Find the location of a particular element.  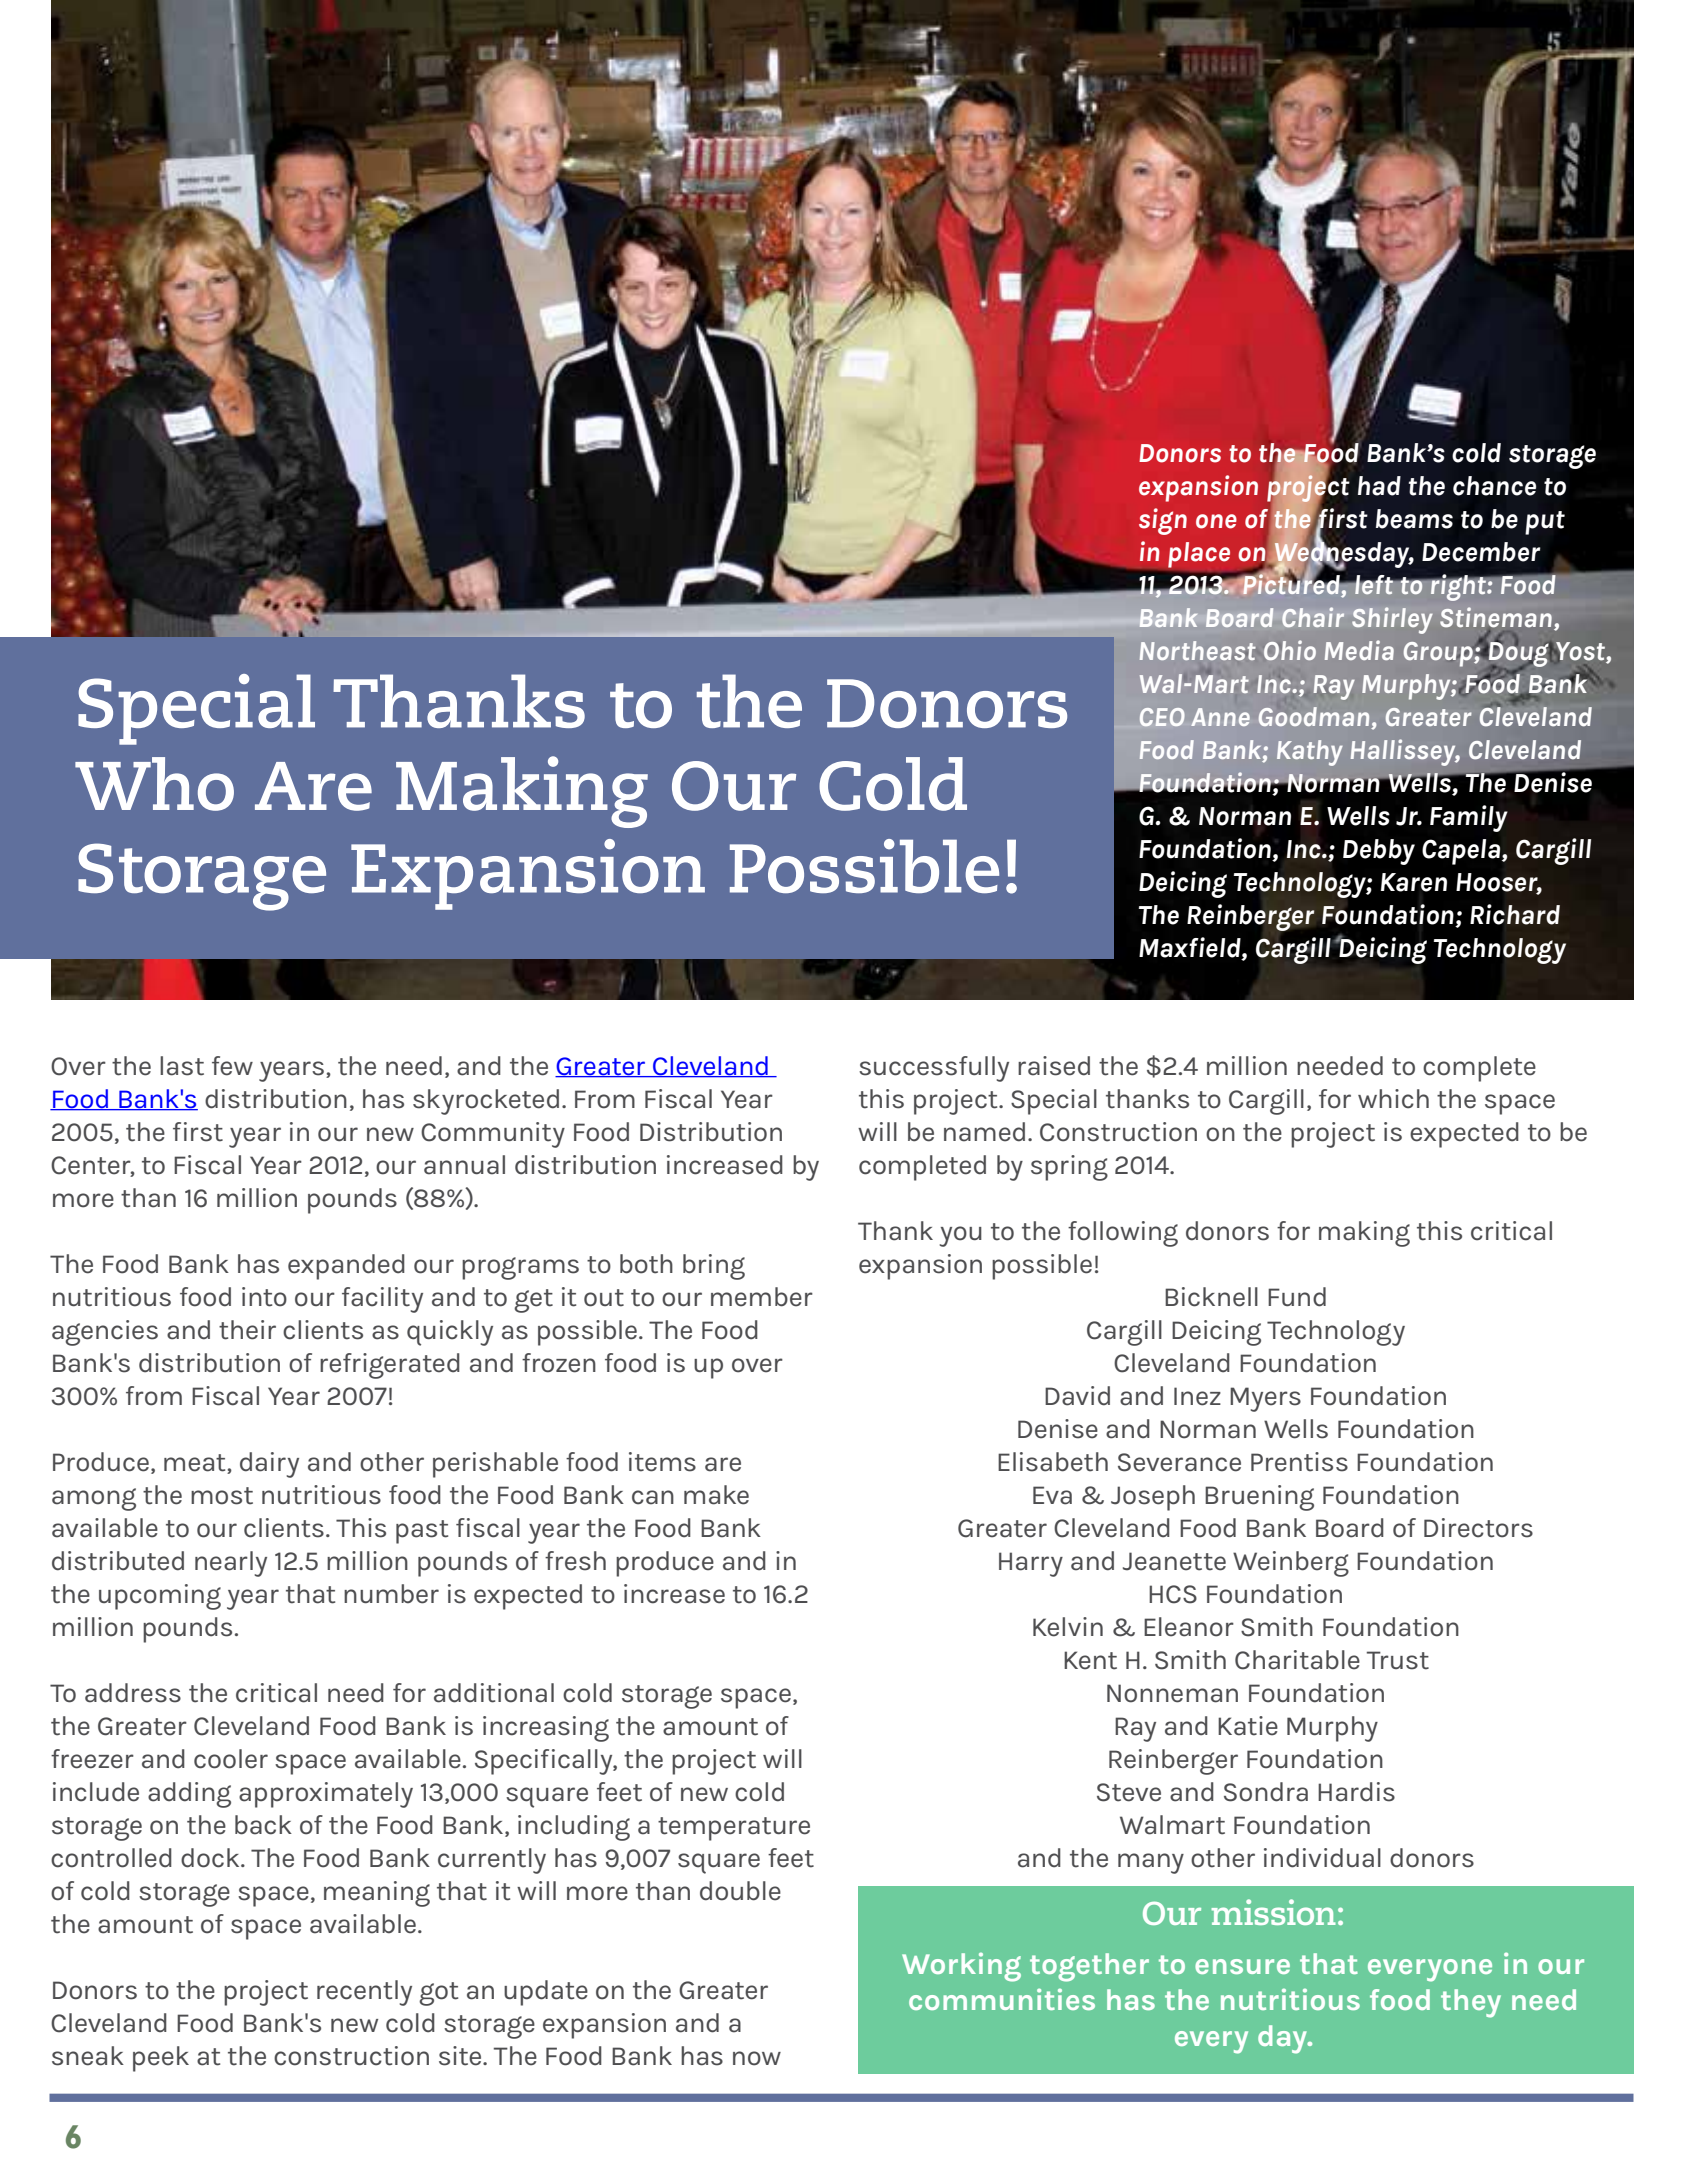

beams is located at coordinates (1414, 519).
